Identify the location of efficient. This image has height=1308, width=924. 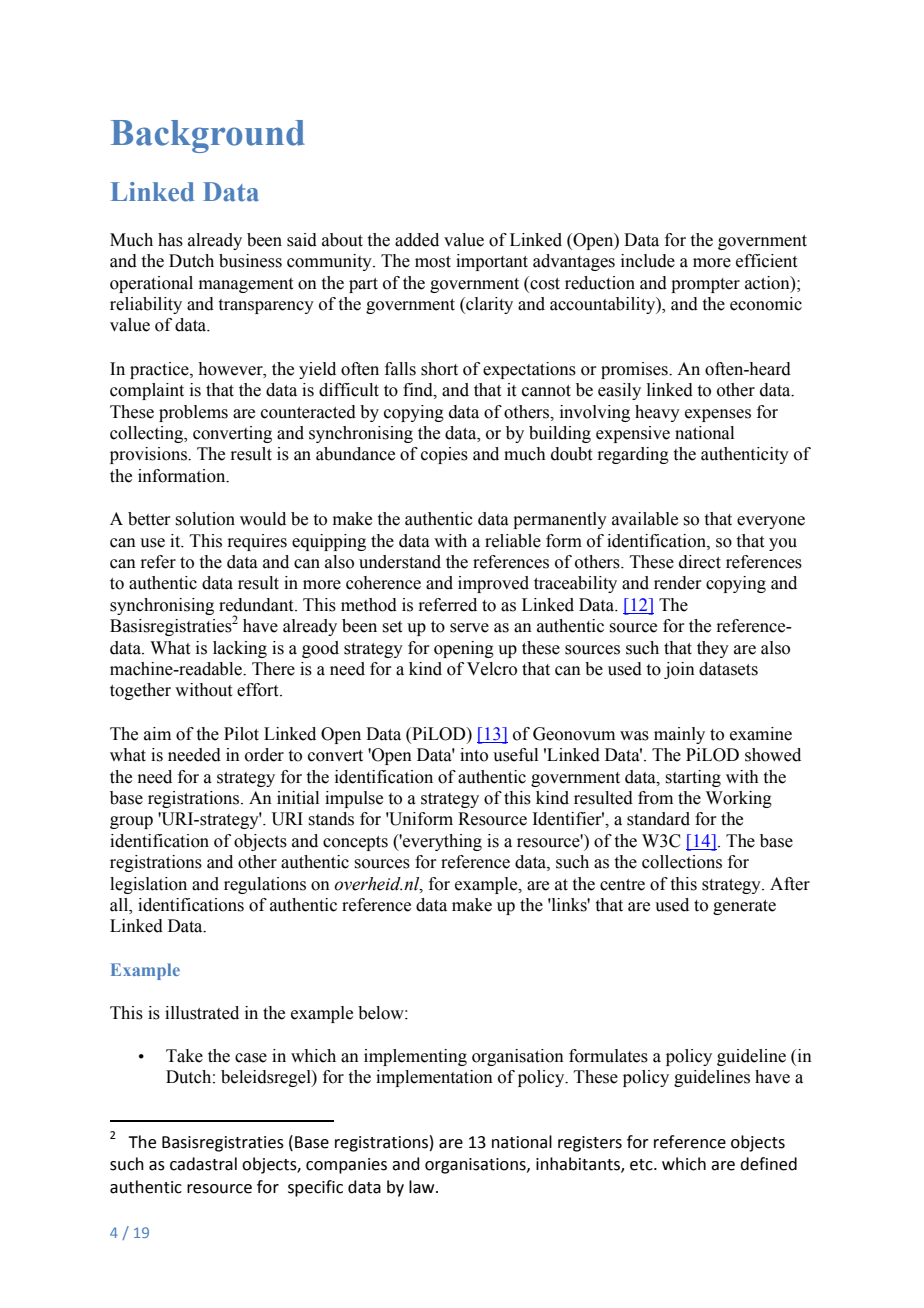
(766, 261).
